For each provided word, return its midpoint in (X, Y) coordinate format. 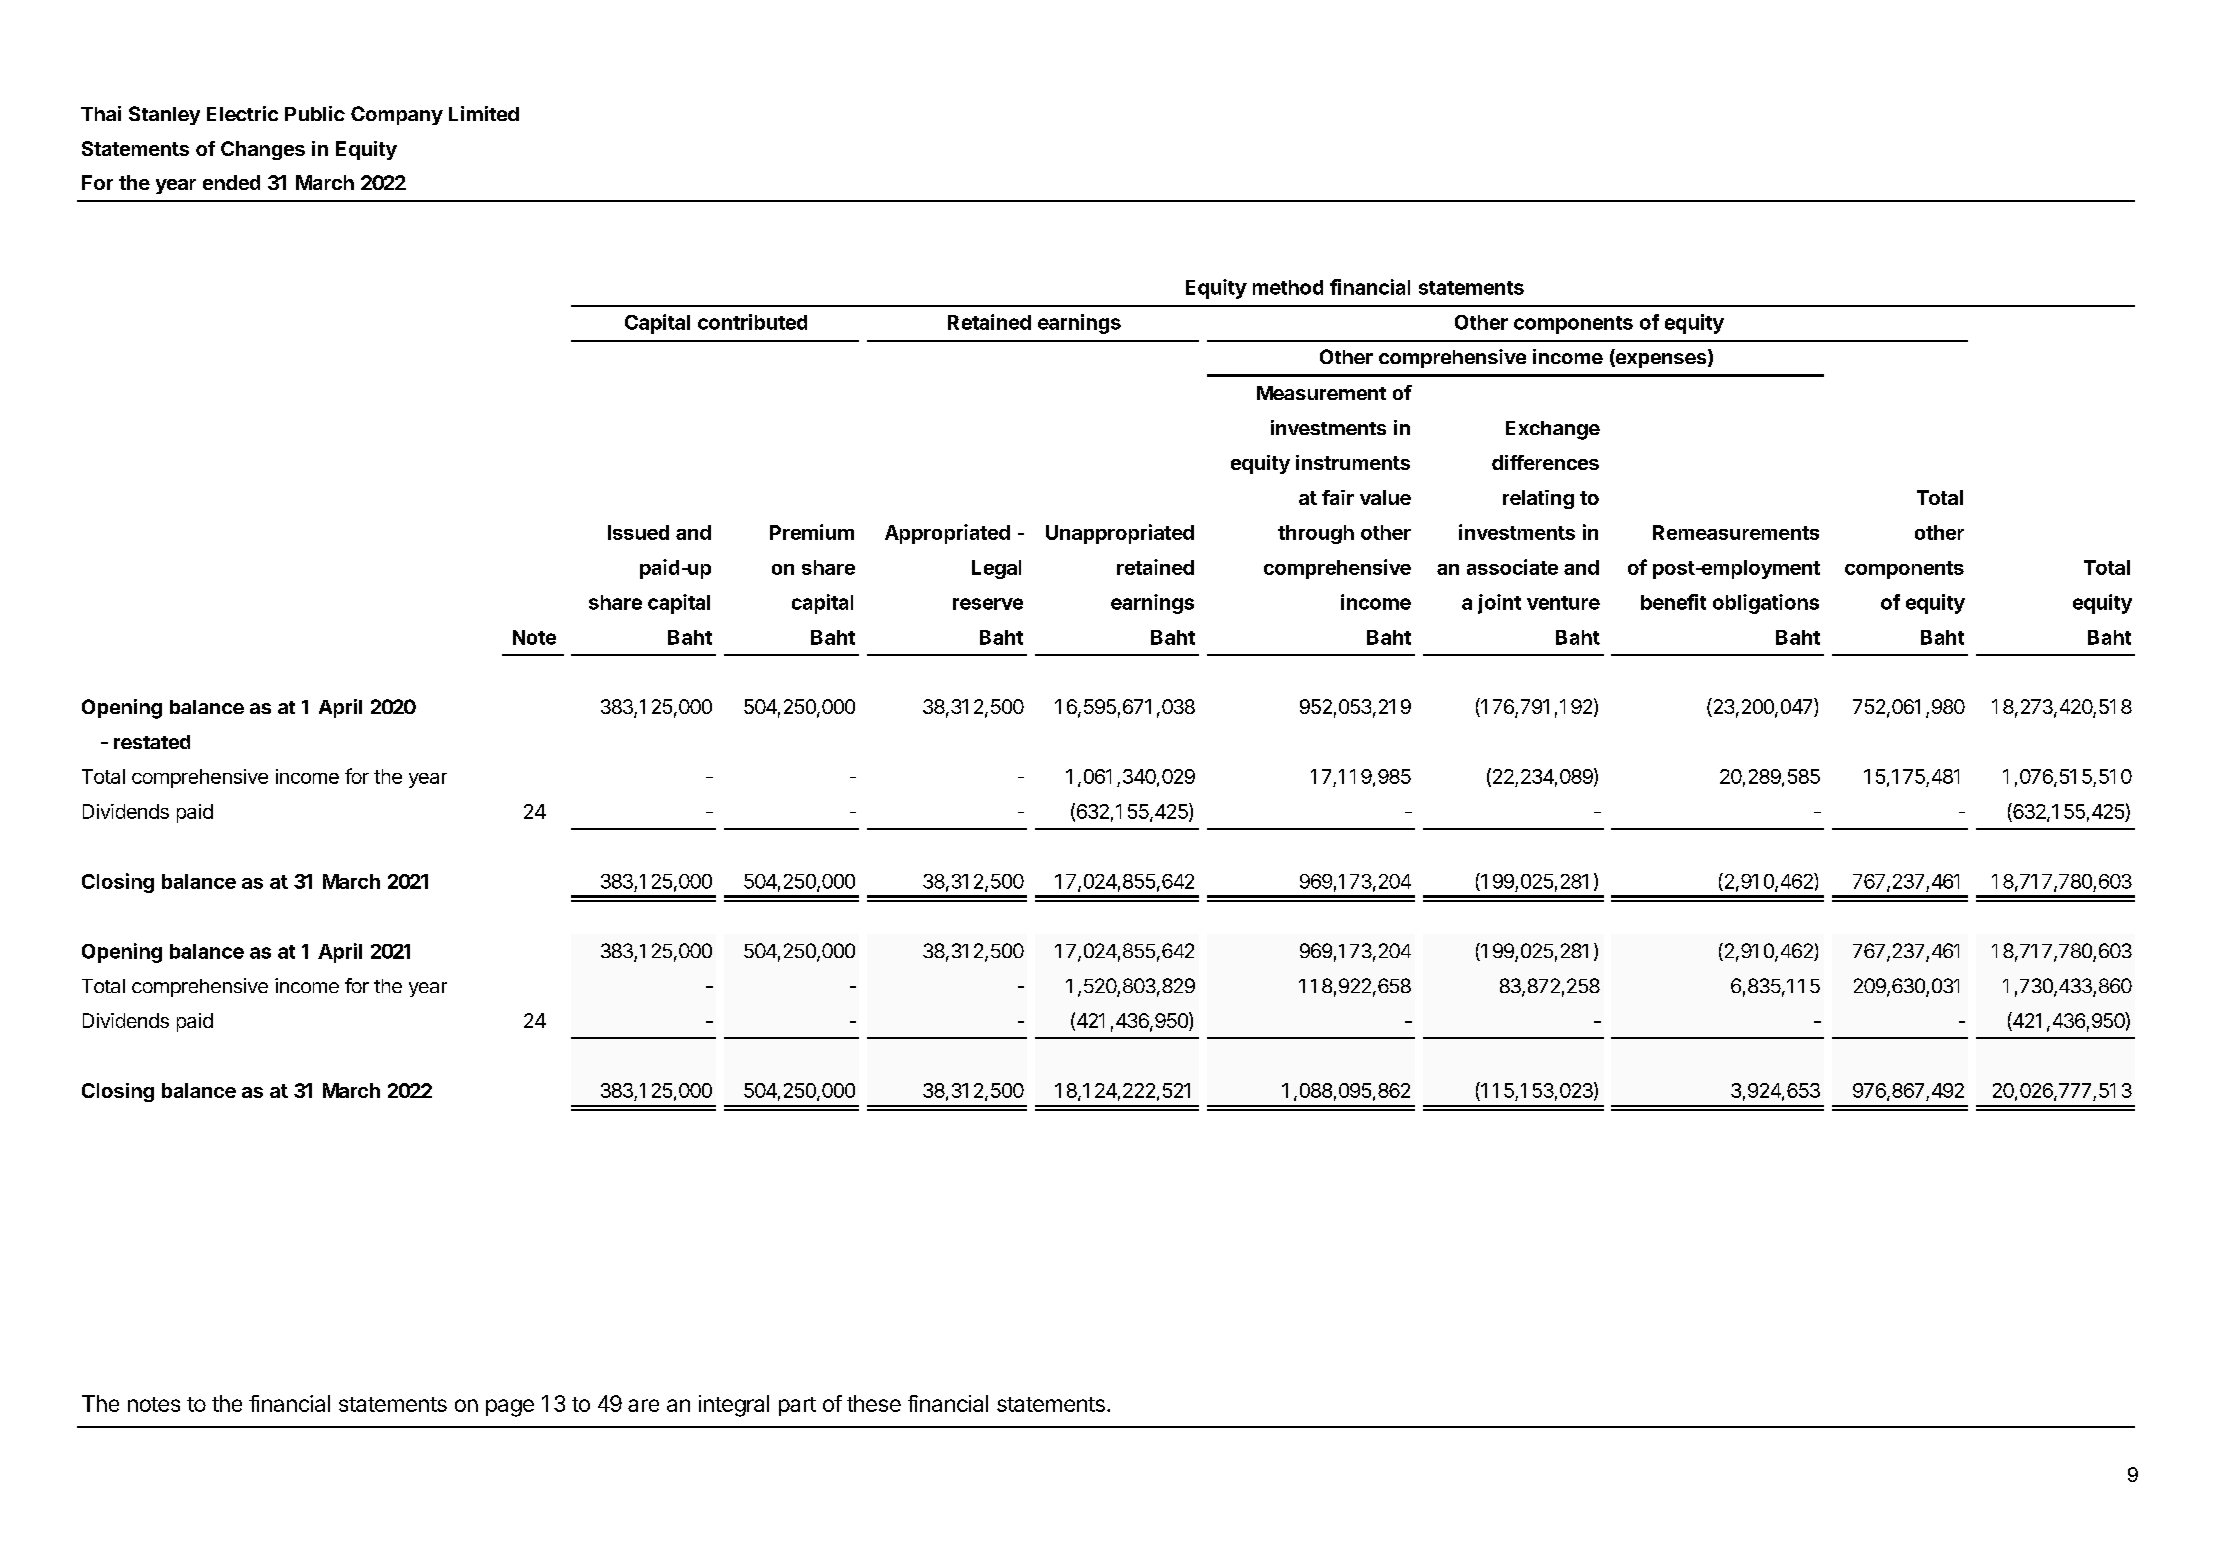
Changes (263, 150)
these (874, 1403)
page (510, 1408)
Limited (484, 113)
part (797, 1406)
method (1288, 287)
